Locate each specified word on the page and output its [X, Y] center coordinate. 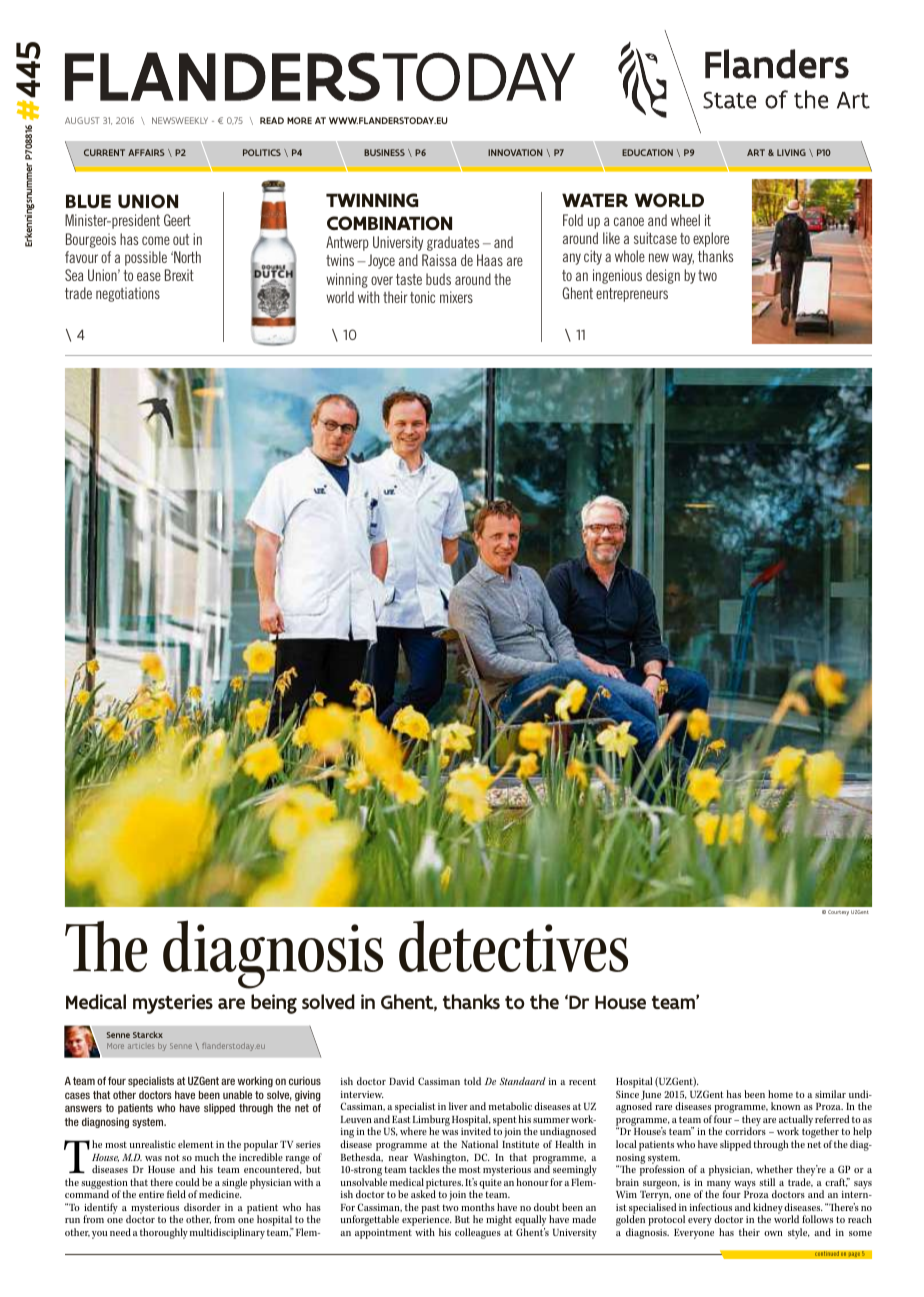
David [401, 1081]
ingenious [617, 276]
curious [305, 1081]
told [472, 1081]
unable [237, 1095]
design [663, 276]
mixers [456, 297]
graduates [453, 243]
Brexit [179, 275]
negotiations [128, 294]
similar [830, 1094]
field [176, 1194]
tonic [422, 297]
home [780, 1094]
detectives [513, 946]
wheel [685, 220]
